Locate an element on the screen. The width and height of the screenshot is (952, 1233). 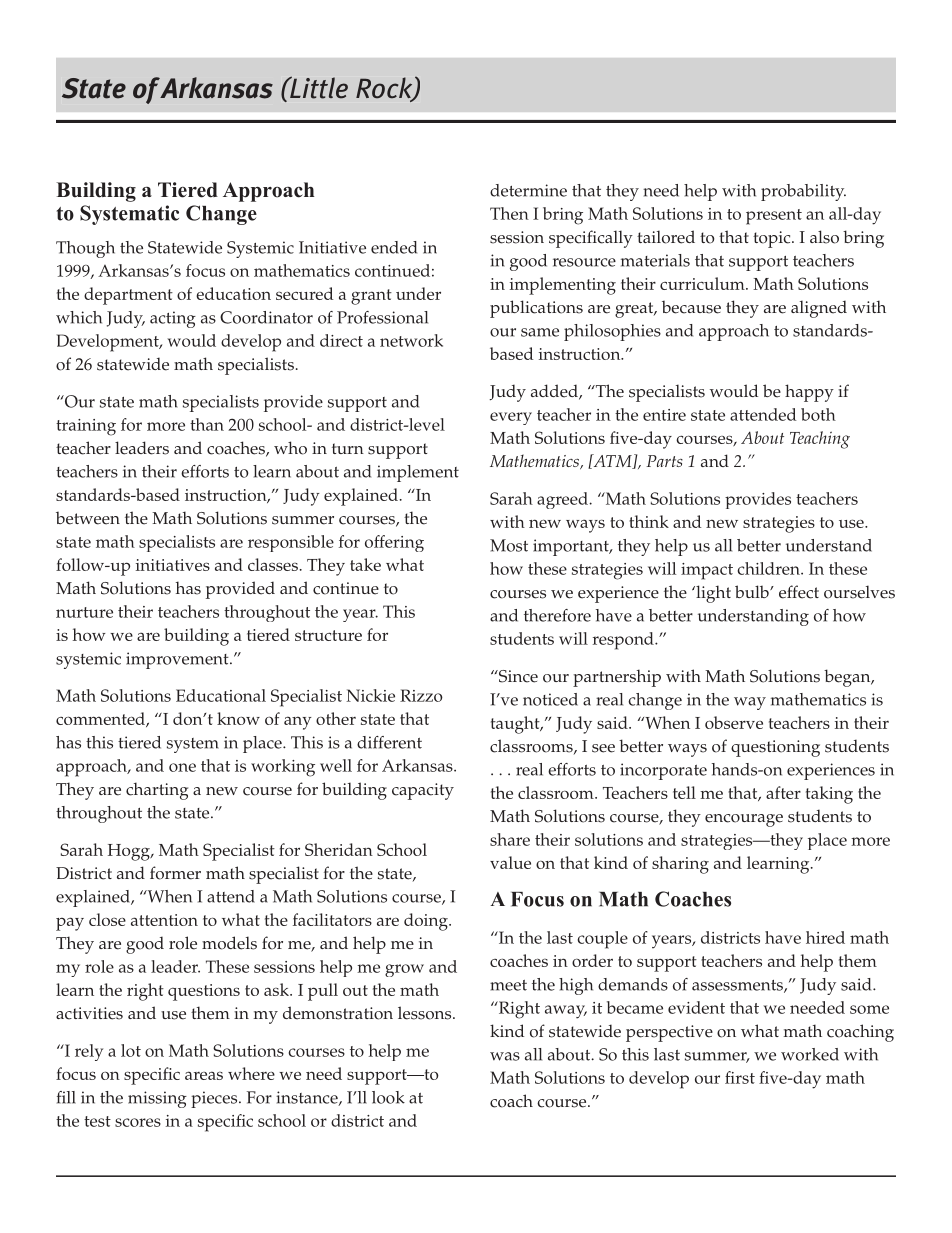
Rock is located at coordinates (385, 89).
